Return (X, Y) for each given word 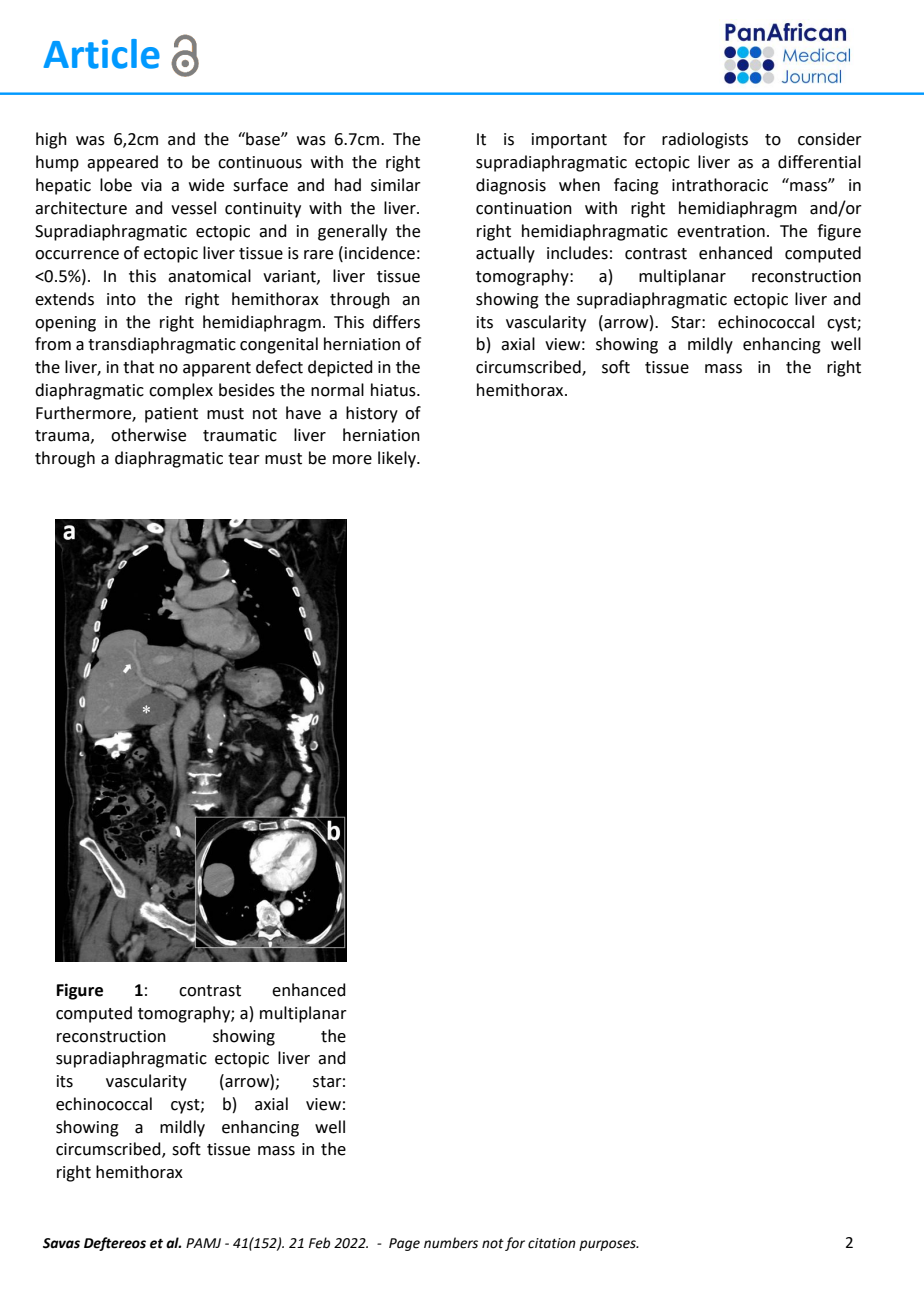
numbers (451, 1243)
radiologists (705, 140)
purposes (608, 1245)
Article (102, 54)
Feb (319, 1243)
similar (396, 185)
